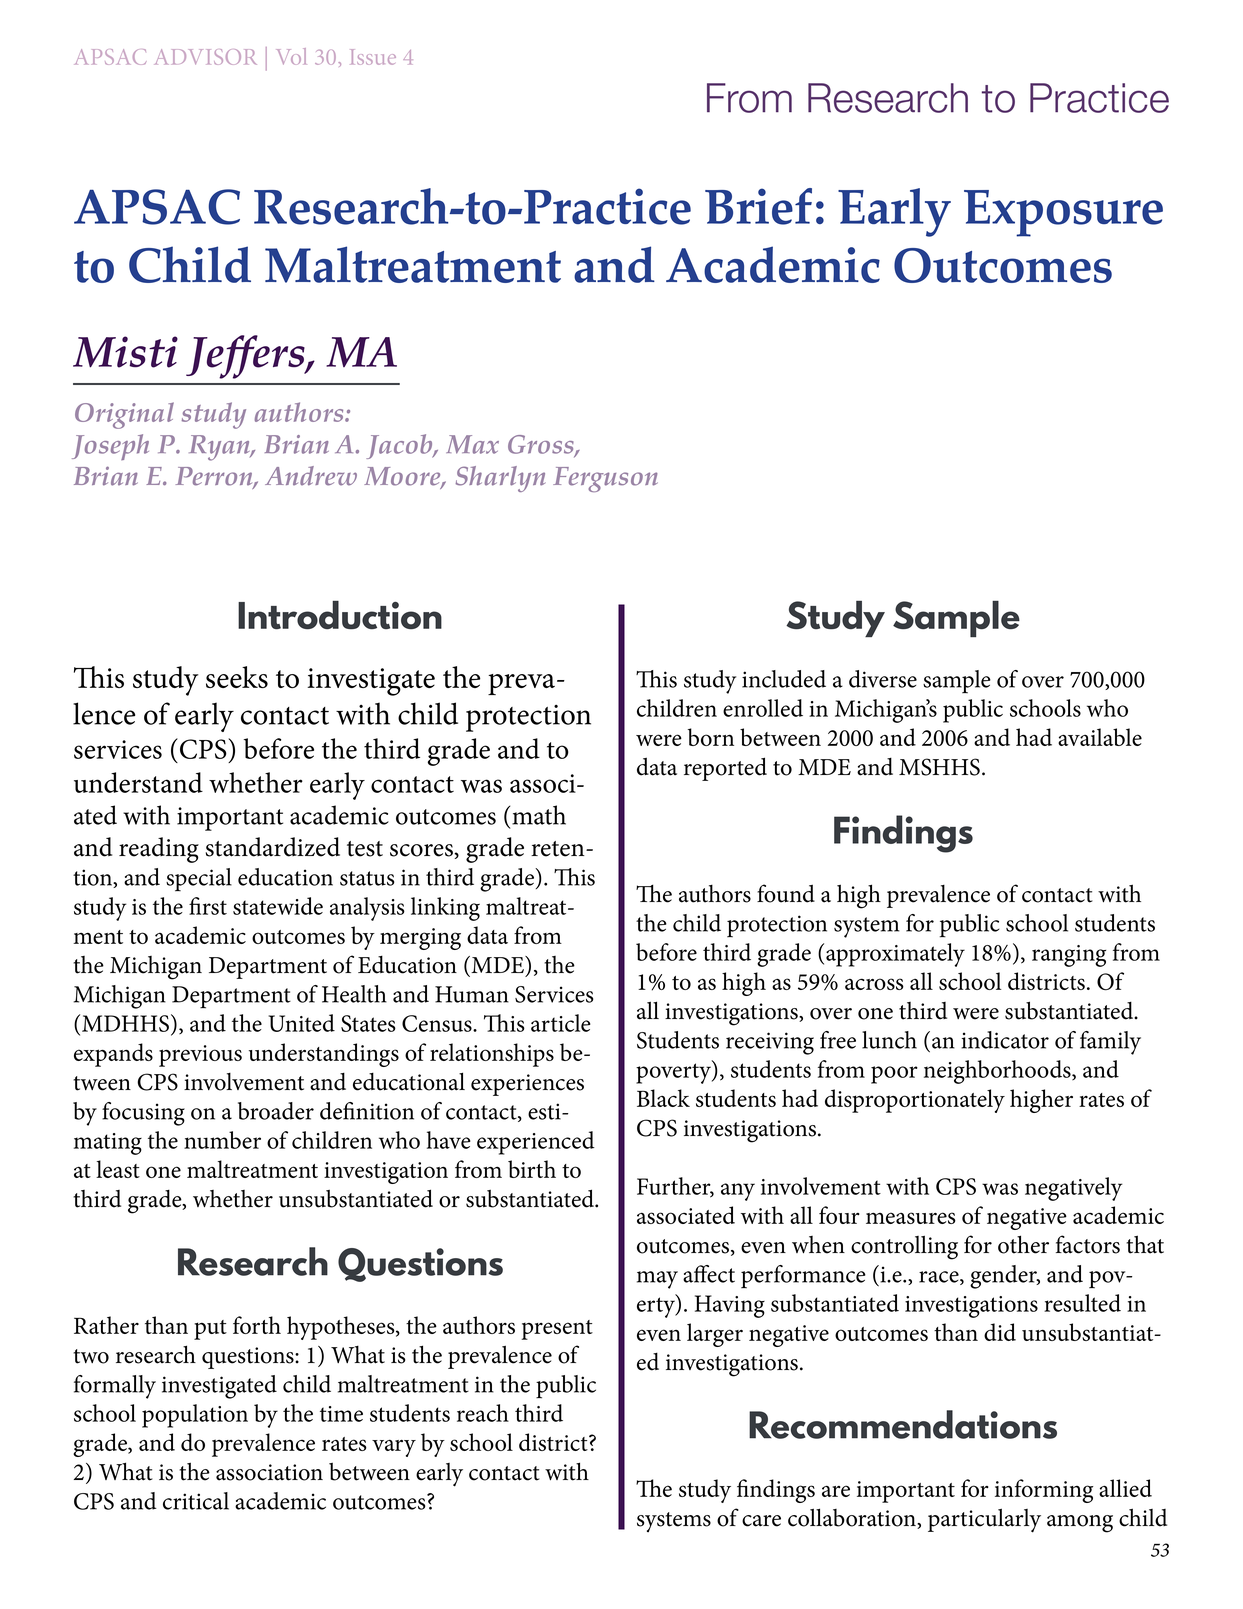 This image has height=1609, width=1243. What do you see at coordinates (998, 1072) in the image?
I see `neighborhoods` at bounding box center [998, 1072].
